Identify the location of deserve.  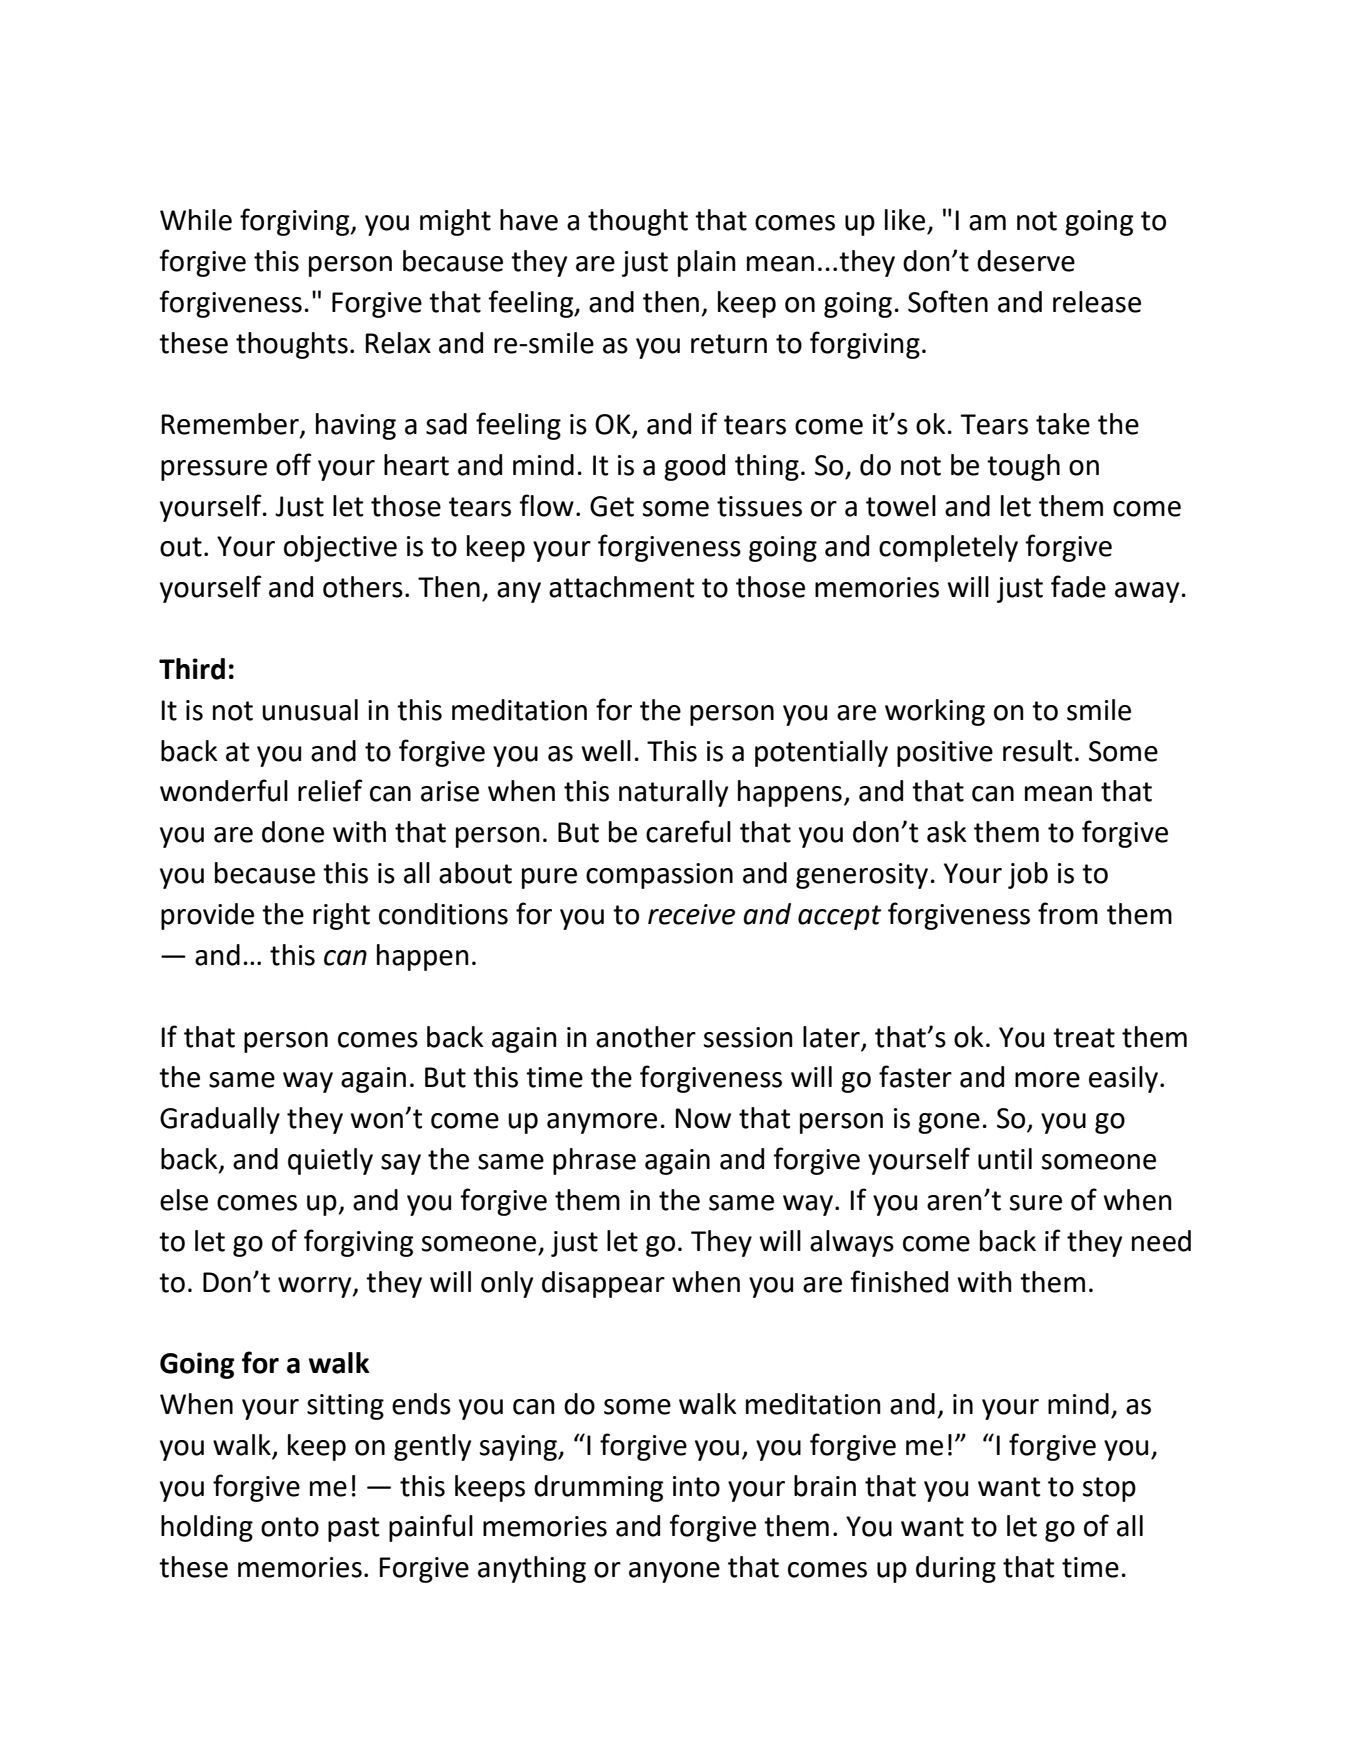
(1026, 261).
